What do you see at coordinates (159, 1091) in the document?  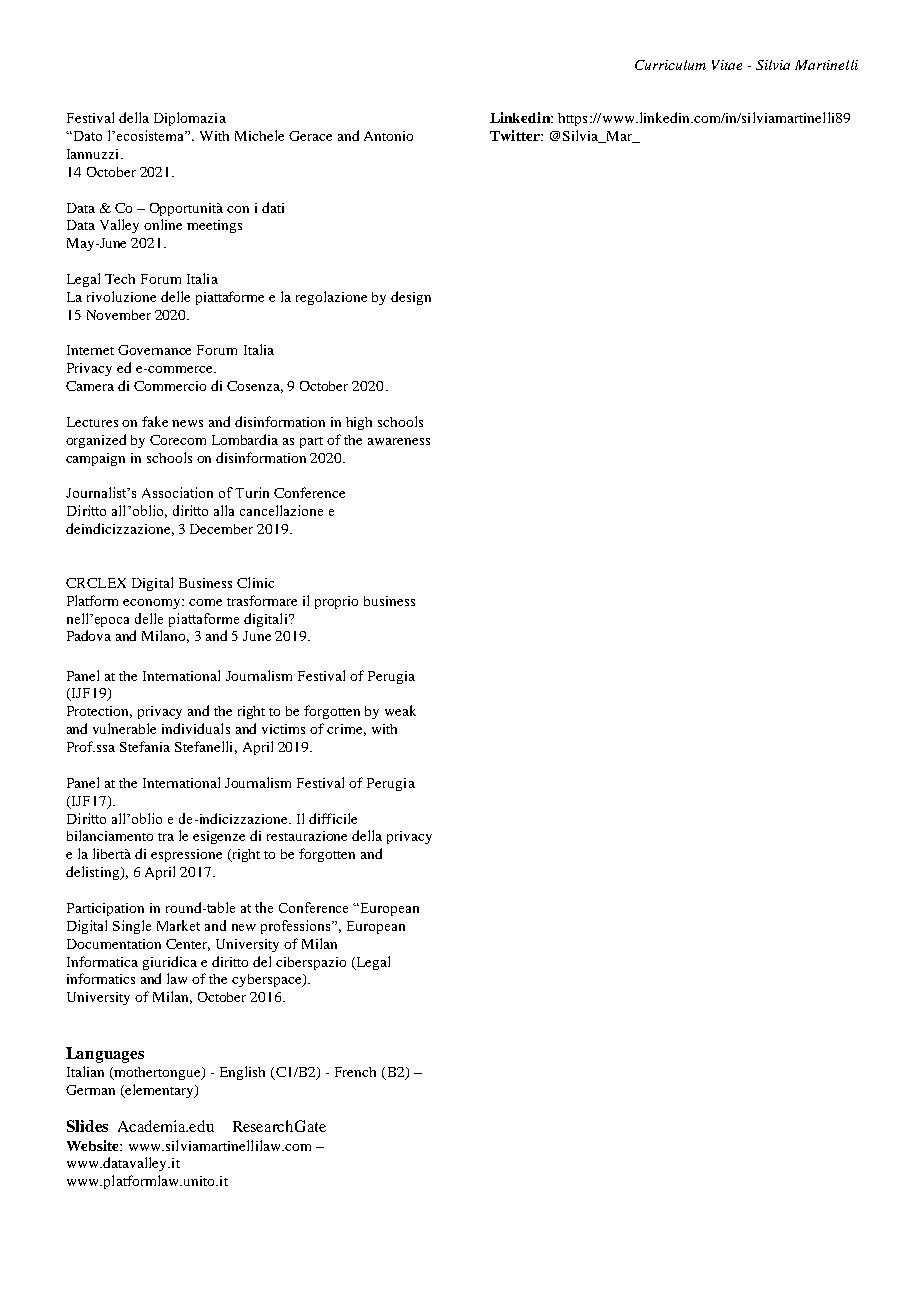 I see `elementary` at bounding box center [159, 1091].
